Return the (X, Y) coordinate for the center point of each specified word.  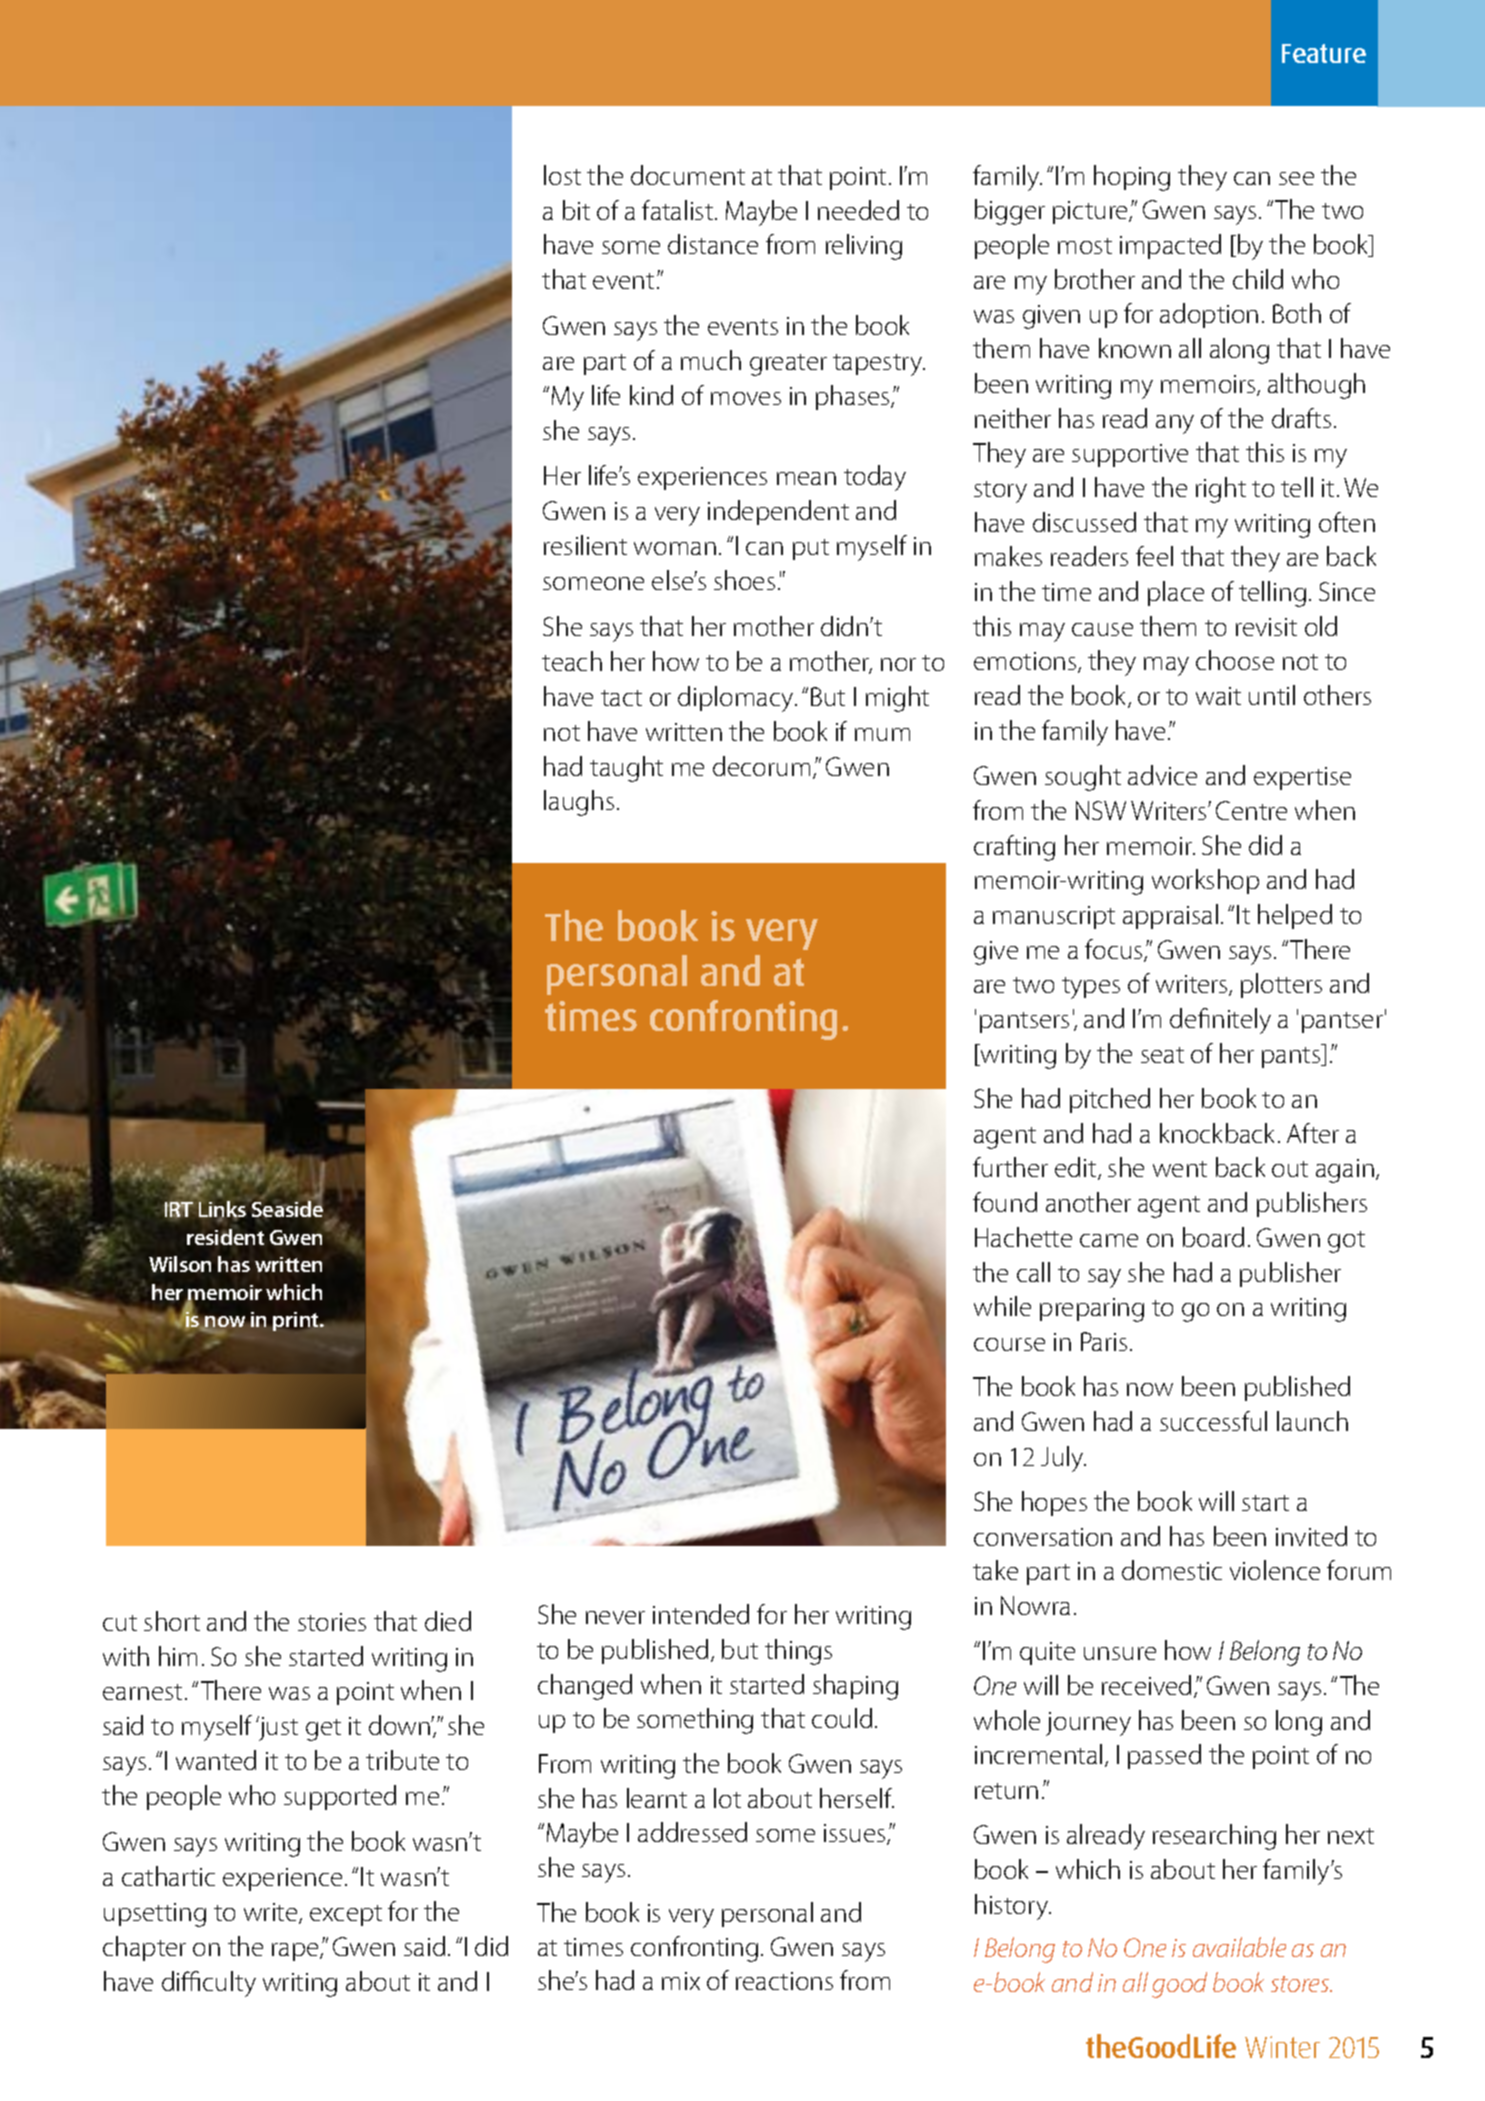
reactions (784, 1981)
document (688, 175)
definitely (1220, 1021)
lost (562, 175)
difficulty (209, 1984)
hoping (1132, 178)
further (1010, 1167)
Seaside (286, 1208)
